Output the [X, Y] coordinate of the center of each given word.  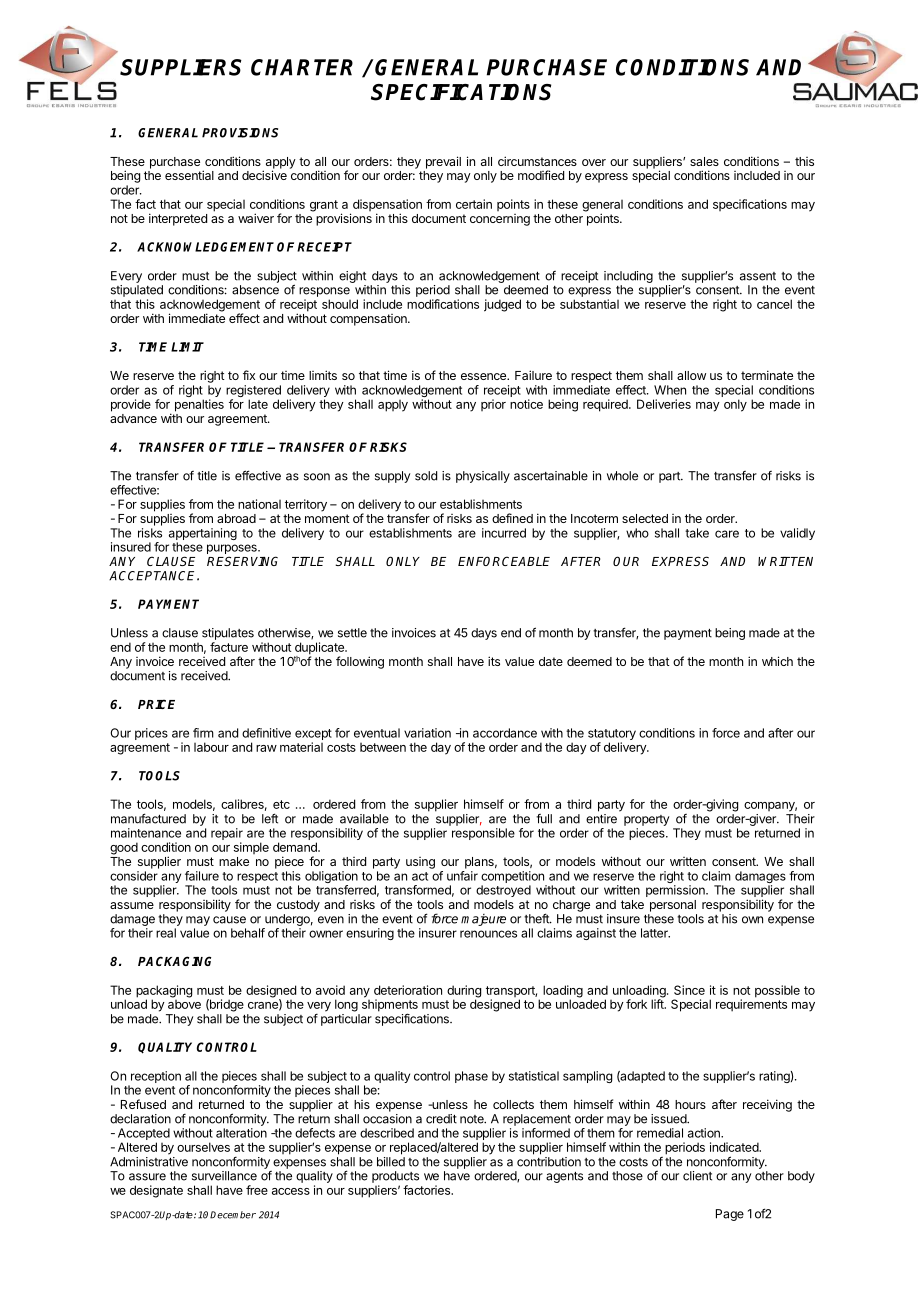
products [395, 1177]
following [360, 662]
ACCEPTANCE [154, 576]
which [777, 661]
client [697, 1176]
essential [189, 175]
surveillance [224, 1176]
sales [704, 161]
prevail [443, 162]
